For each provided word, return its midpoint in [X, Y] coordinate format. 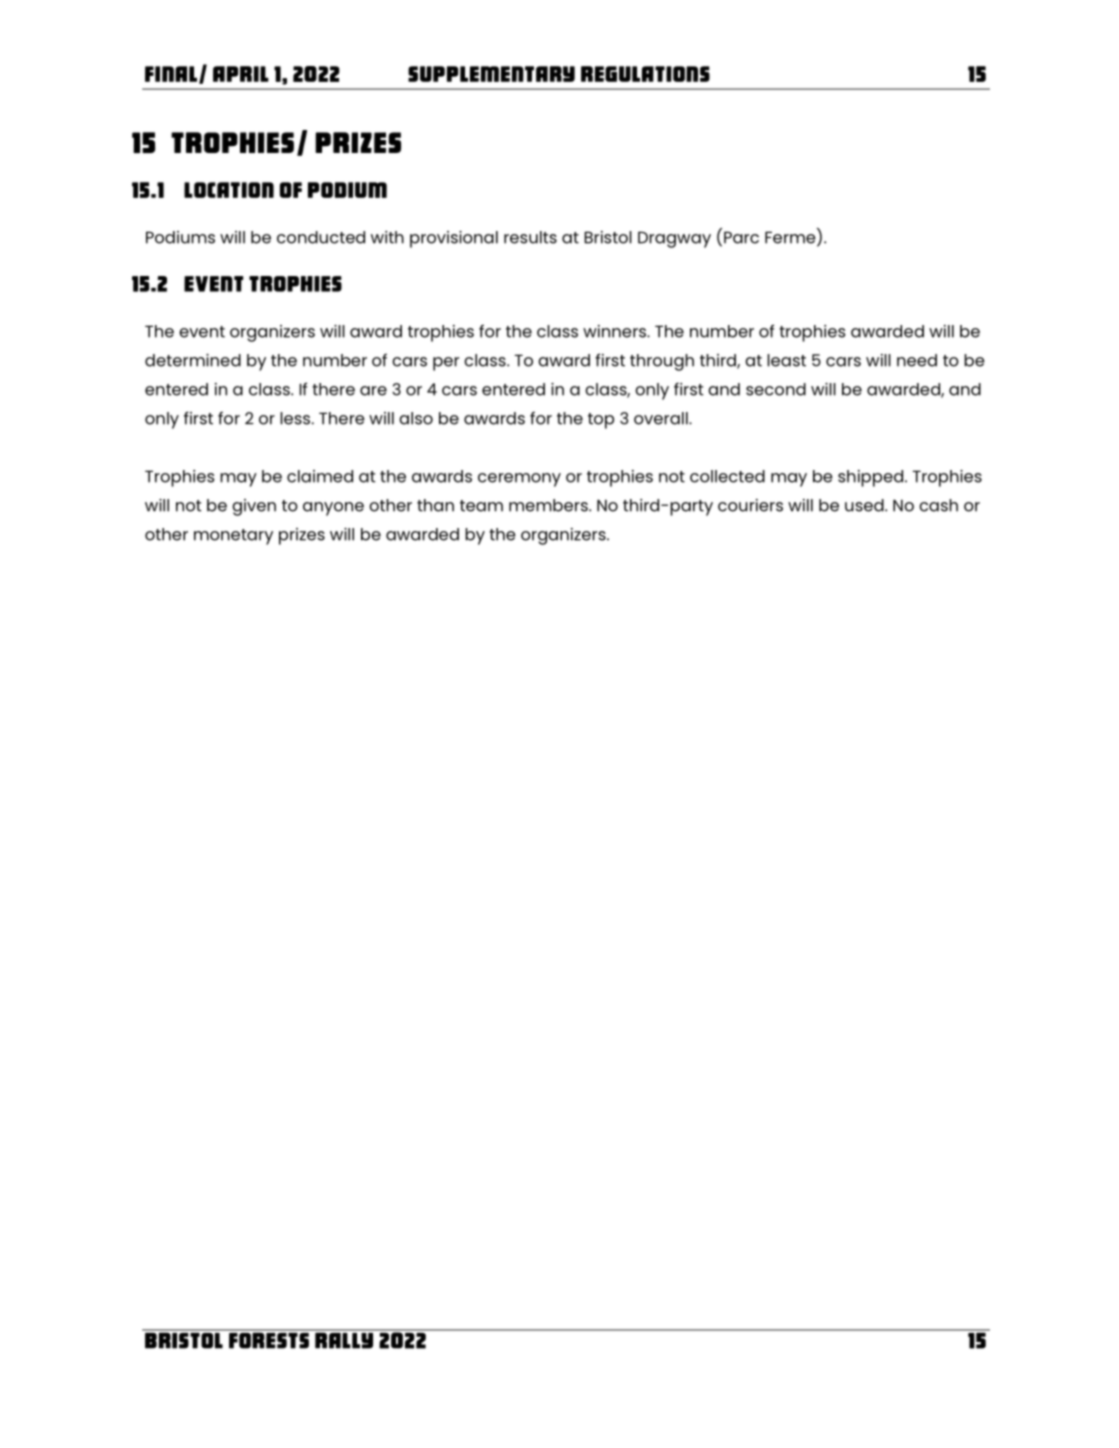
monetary [233, 537]
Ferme [791, 237]
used [865, 505]
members [549, 505]
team [481, 506]
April [241, 74]
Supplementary [491, 74]
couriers [750, 505]
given [254, 507]
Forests [268, 1339]
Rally [344, 1339]
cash [938, 505]
